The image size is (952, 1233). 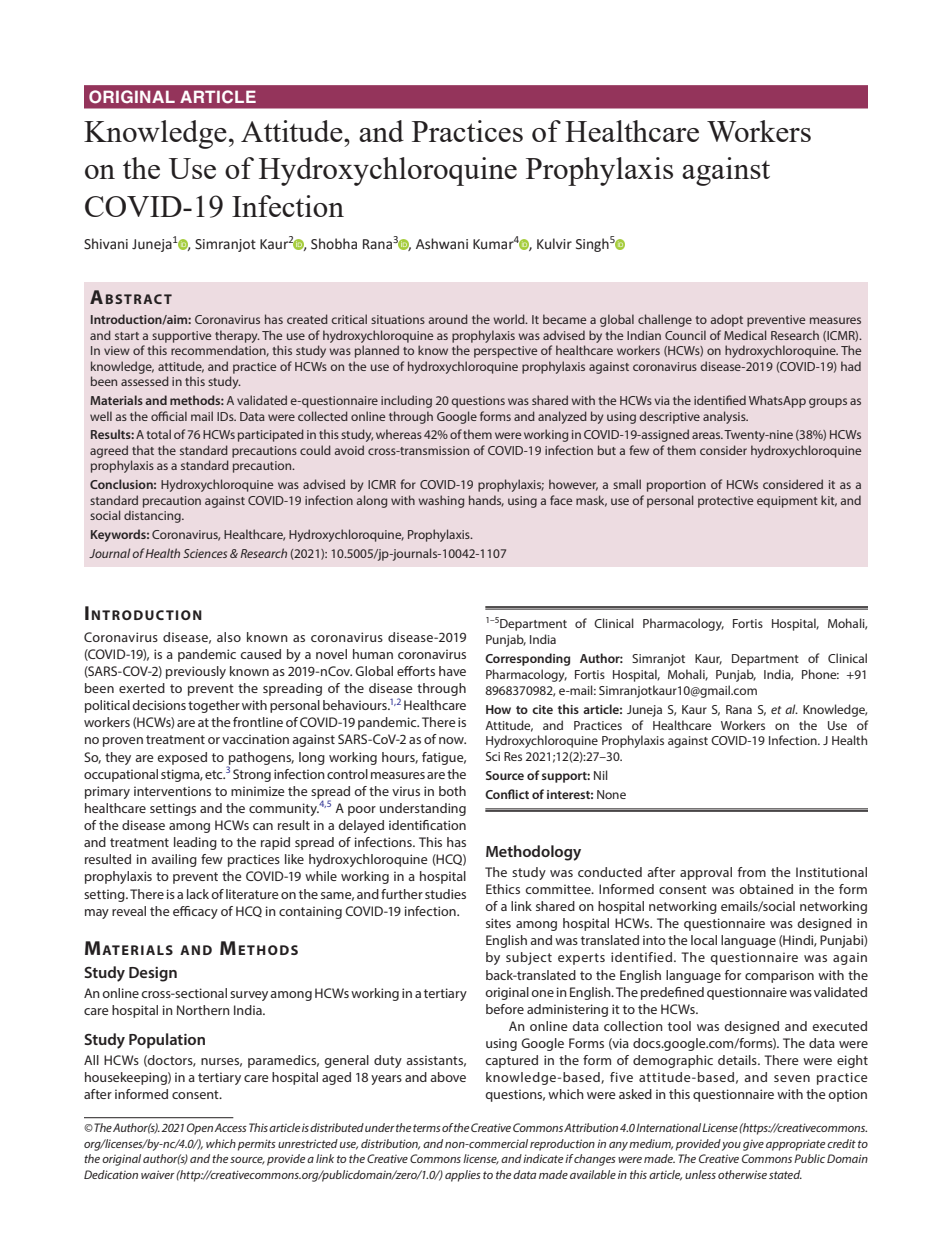 I want to click on areas, so click(x=707, y=435).
